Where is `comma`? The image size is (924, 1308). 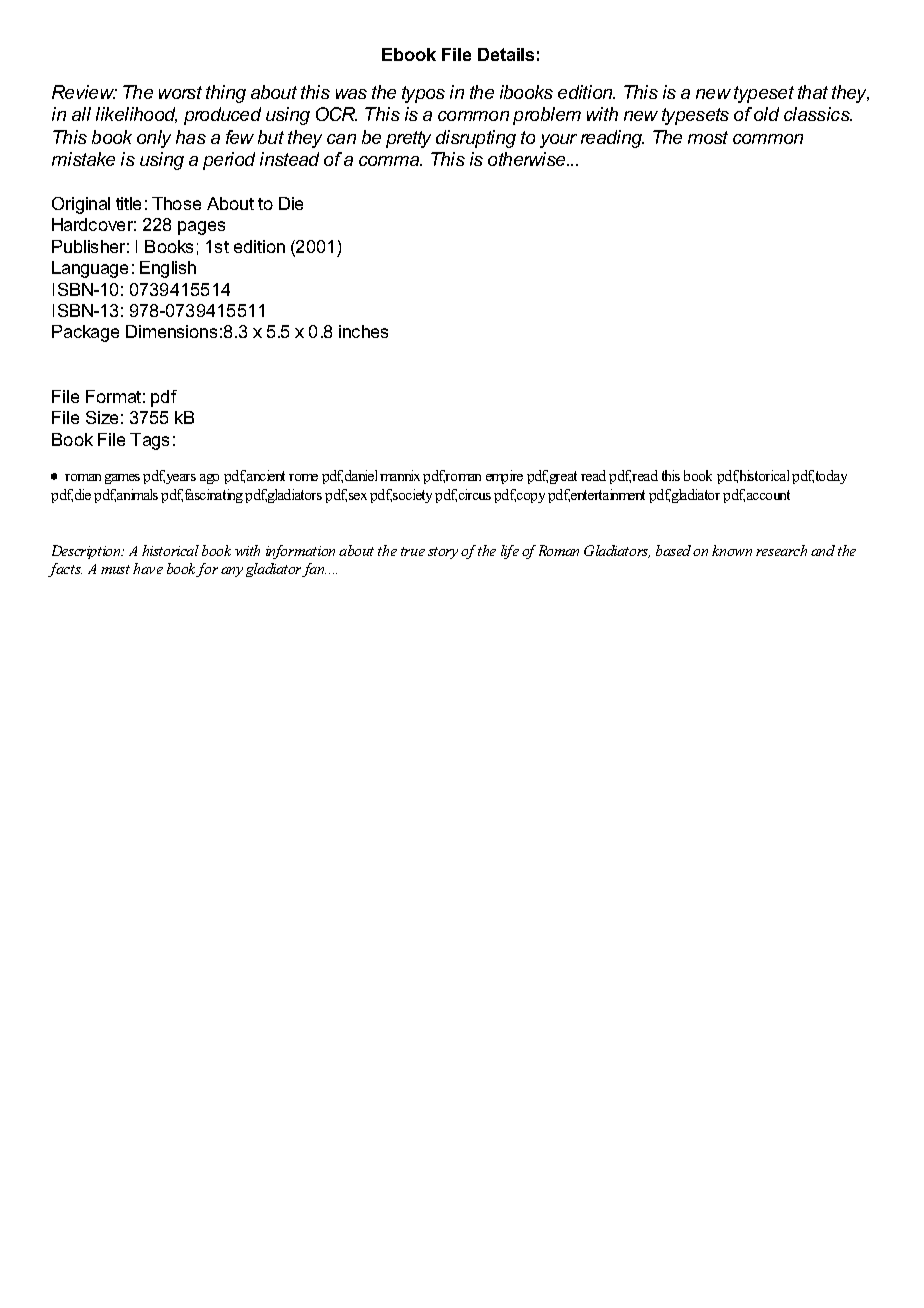
comma is located at coordinates (390, 161).
